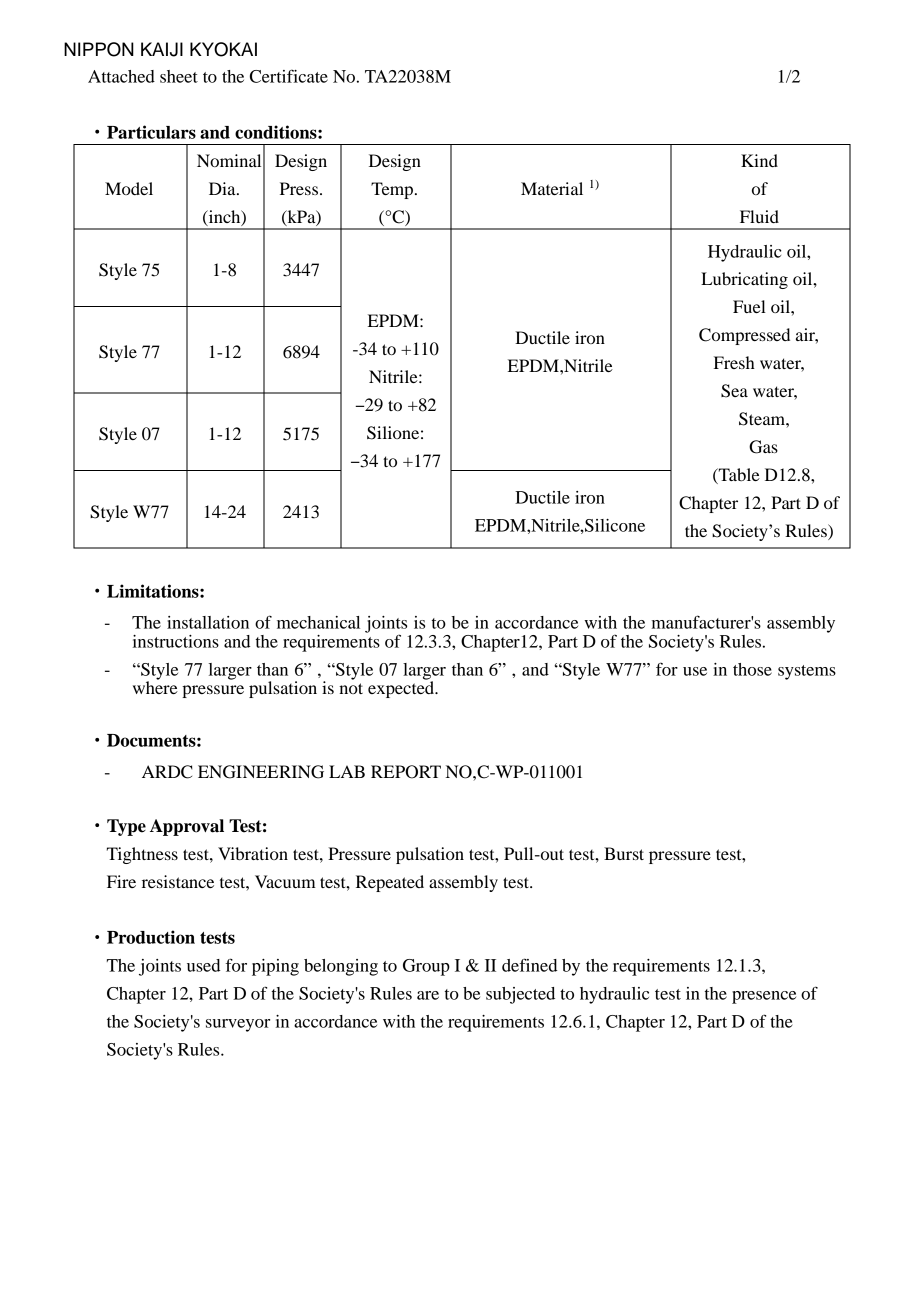 The height and width of the screenshot is (1308, 924). What do you see at coordinates (318, 622) in the screenshot?
I see `mechanical` at bounding box center [318, 622].
